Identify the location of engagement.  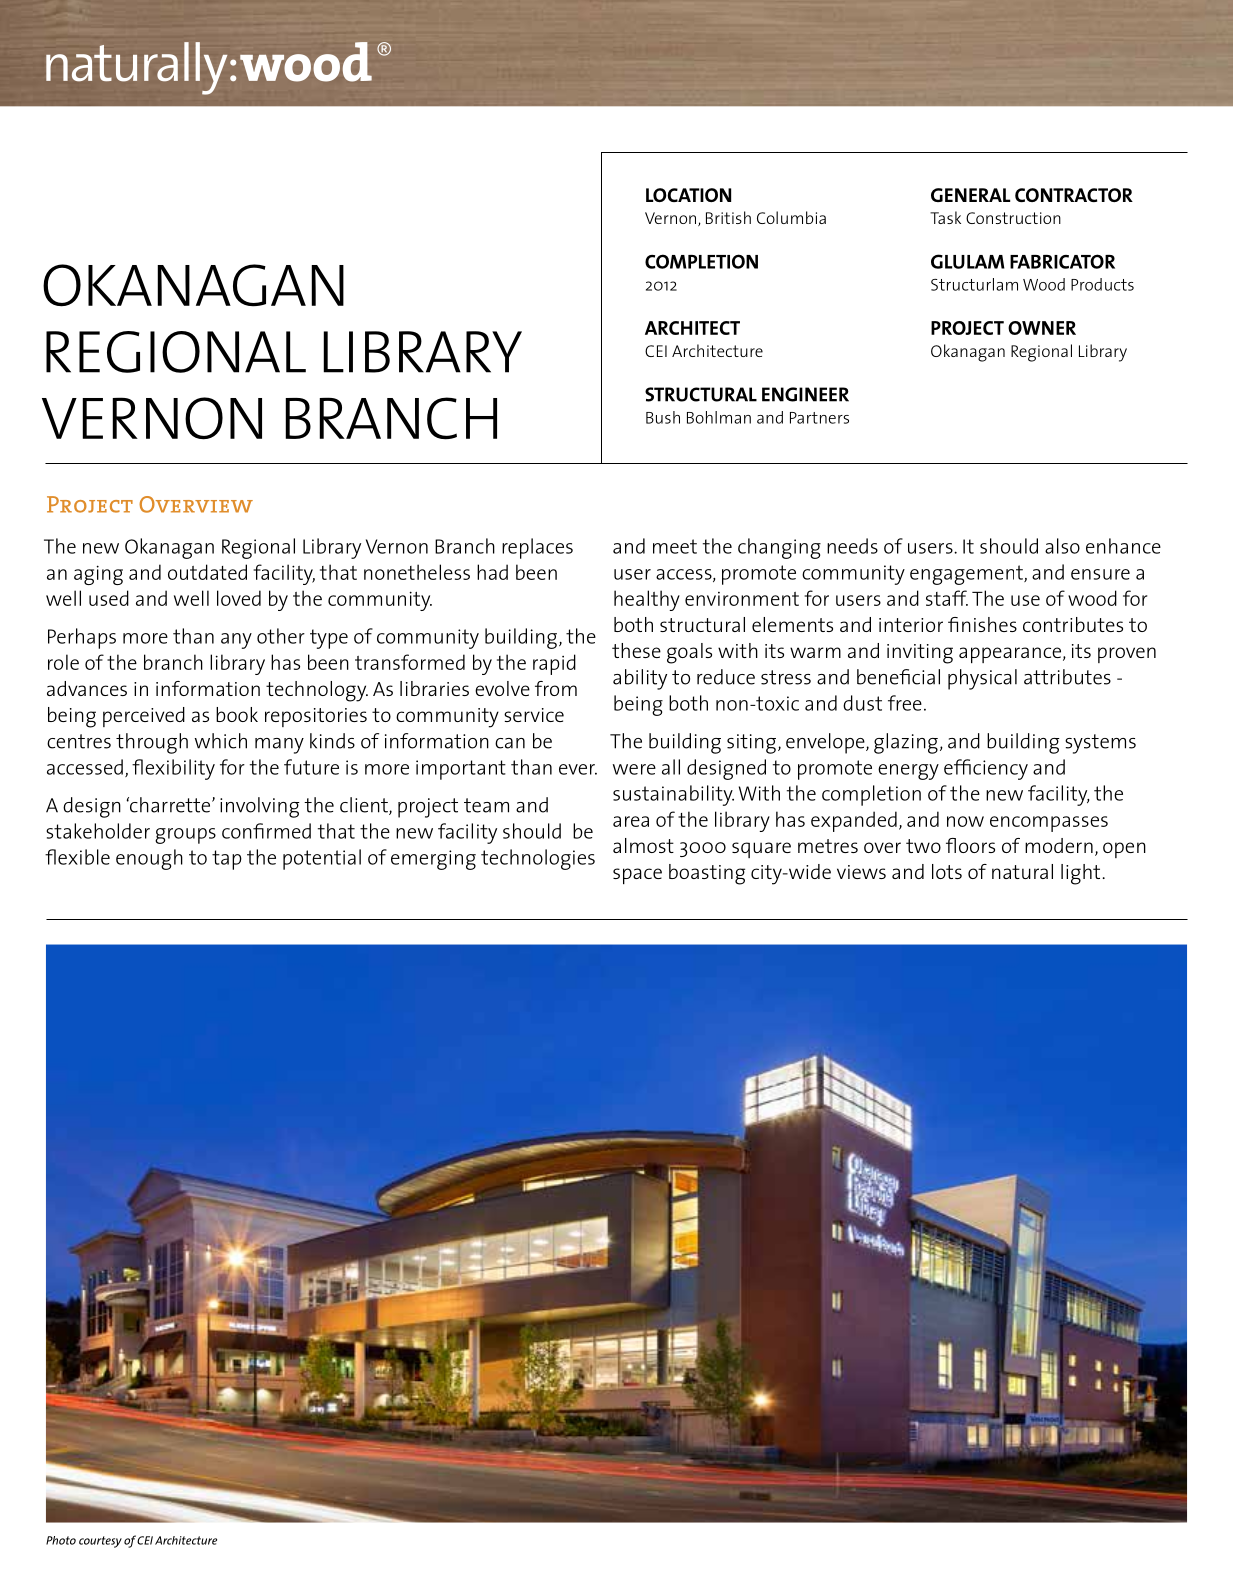
(967, 575).
